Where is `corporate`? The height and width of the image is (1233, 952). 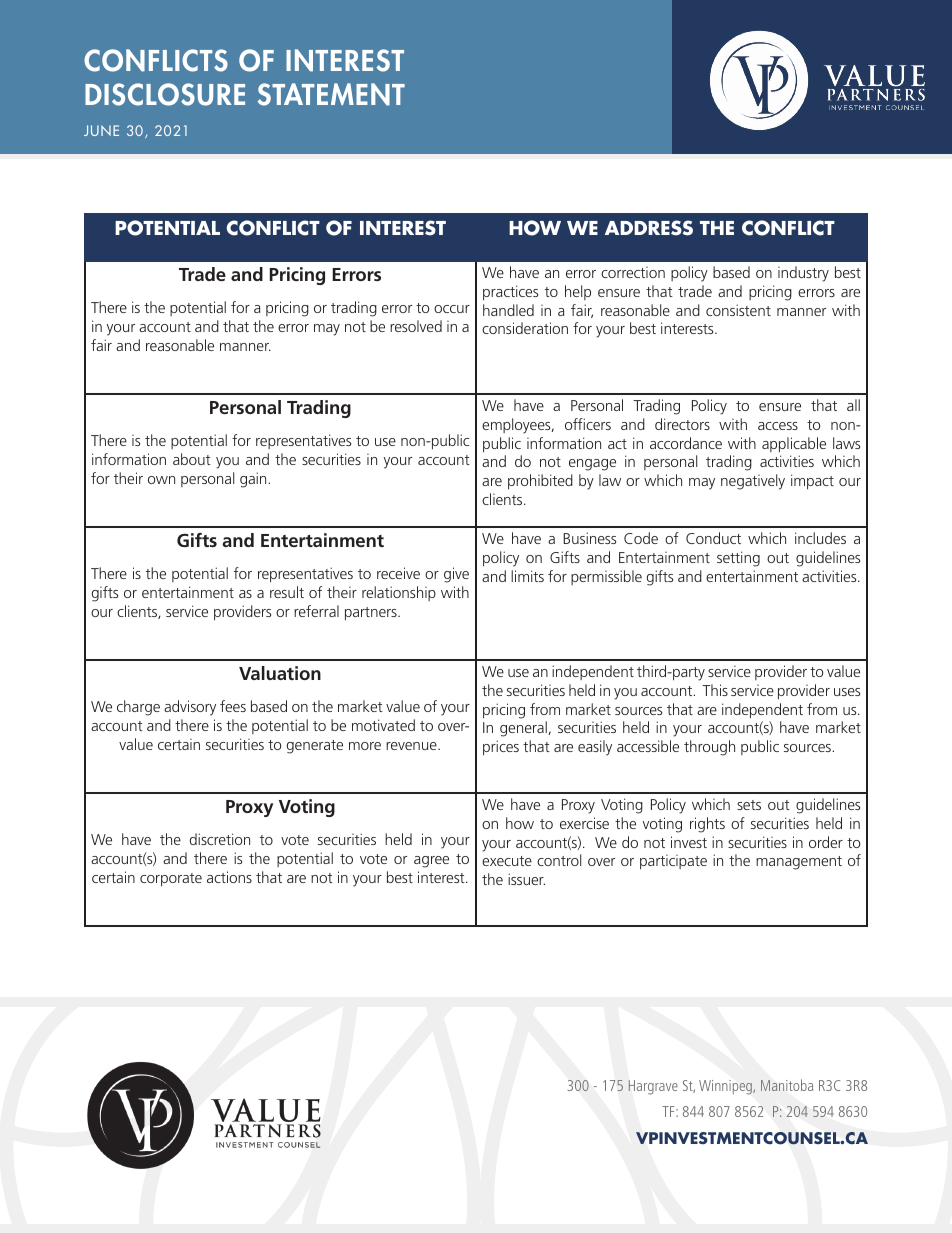 corporate is located at coordinates (171, 880).
